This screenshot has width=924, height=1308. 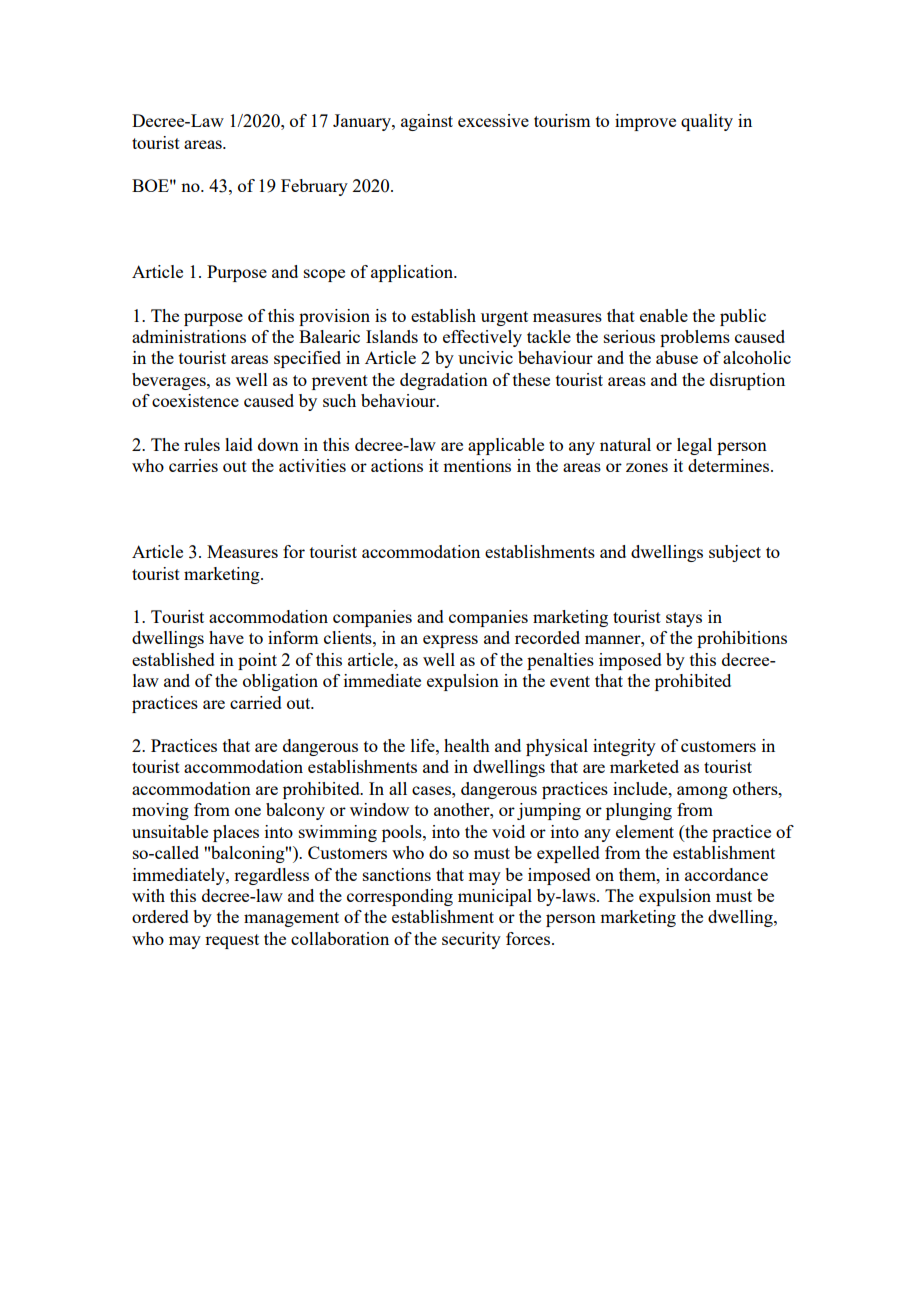 I want to click on quality, so click(x=707, y=122).
